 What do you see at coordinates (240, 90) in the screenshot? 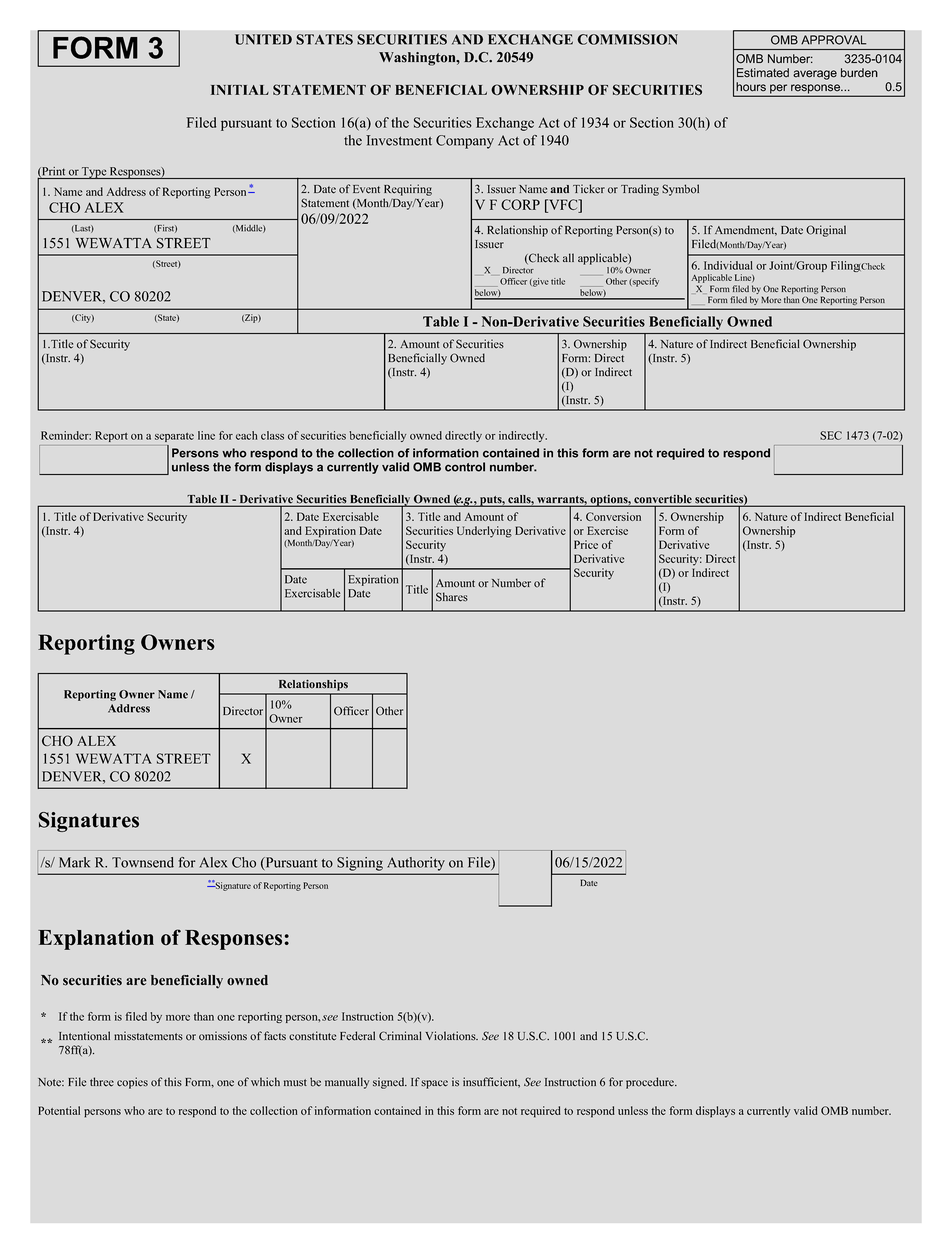
I see `INITIAL` at bounding box center [240, 90].
